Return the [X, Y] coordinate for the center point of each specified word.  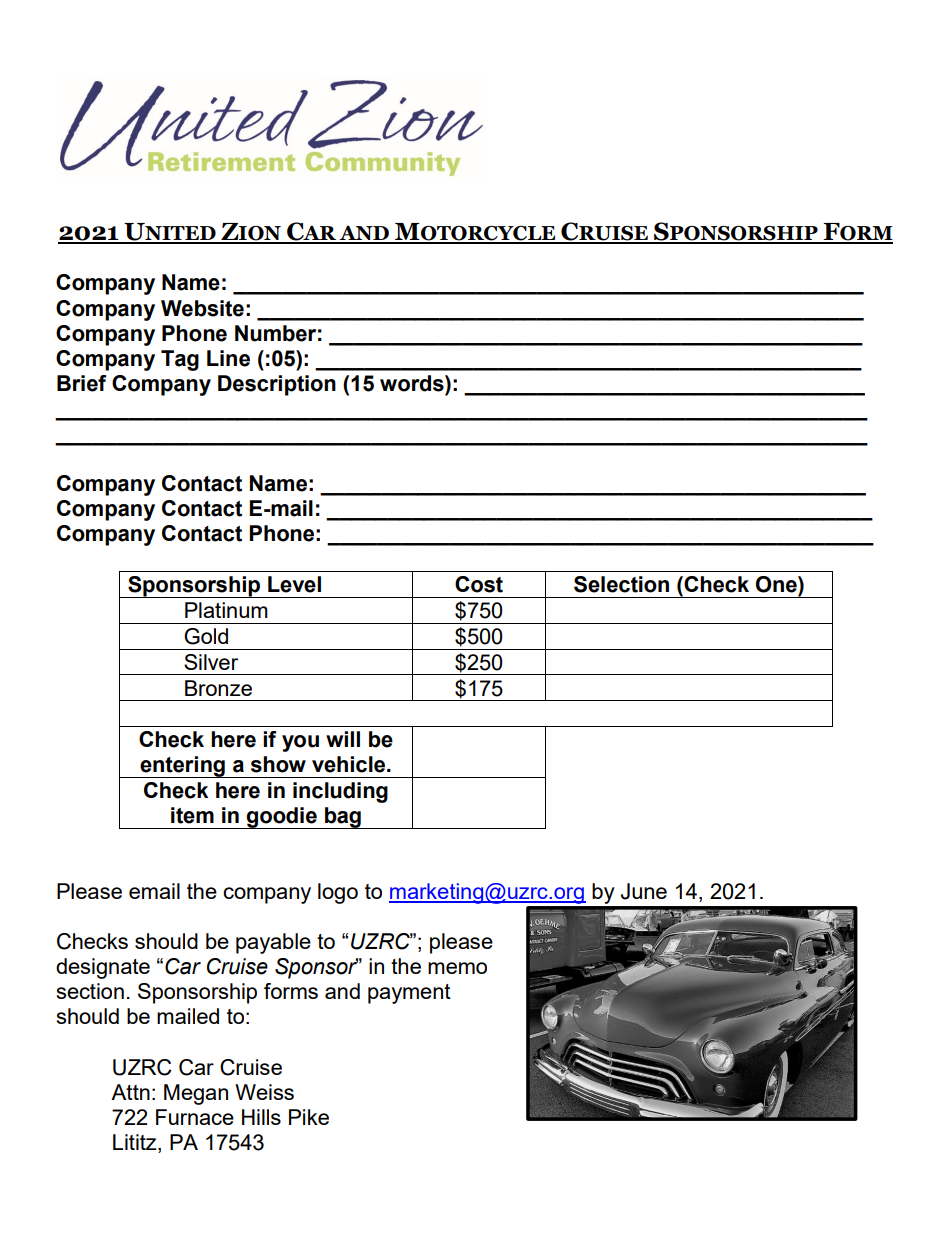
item [192, 815]
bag [343, 818]
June [644, 891]
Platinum [226, 610]
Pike [309, 1117]
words [413, 383]
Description [277, 385]
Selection [621, 584]
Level [294, 584]
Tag [180, 360]
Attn [130, 1092]
